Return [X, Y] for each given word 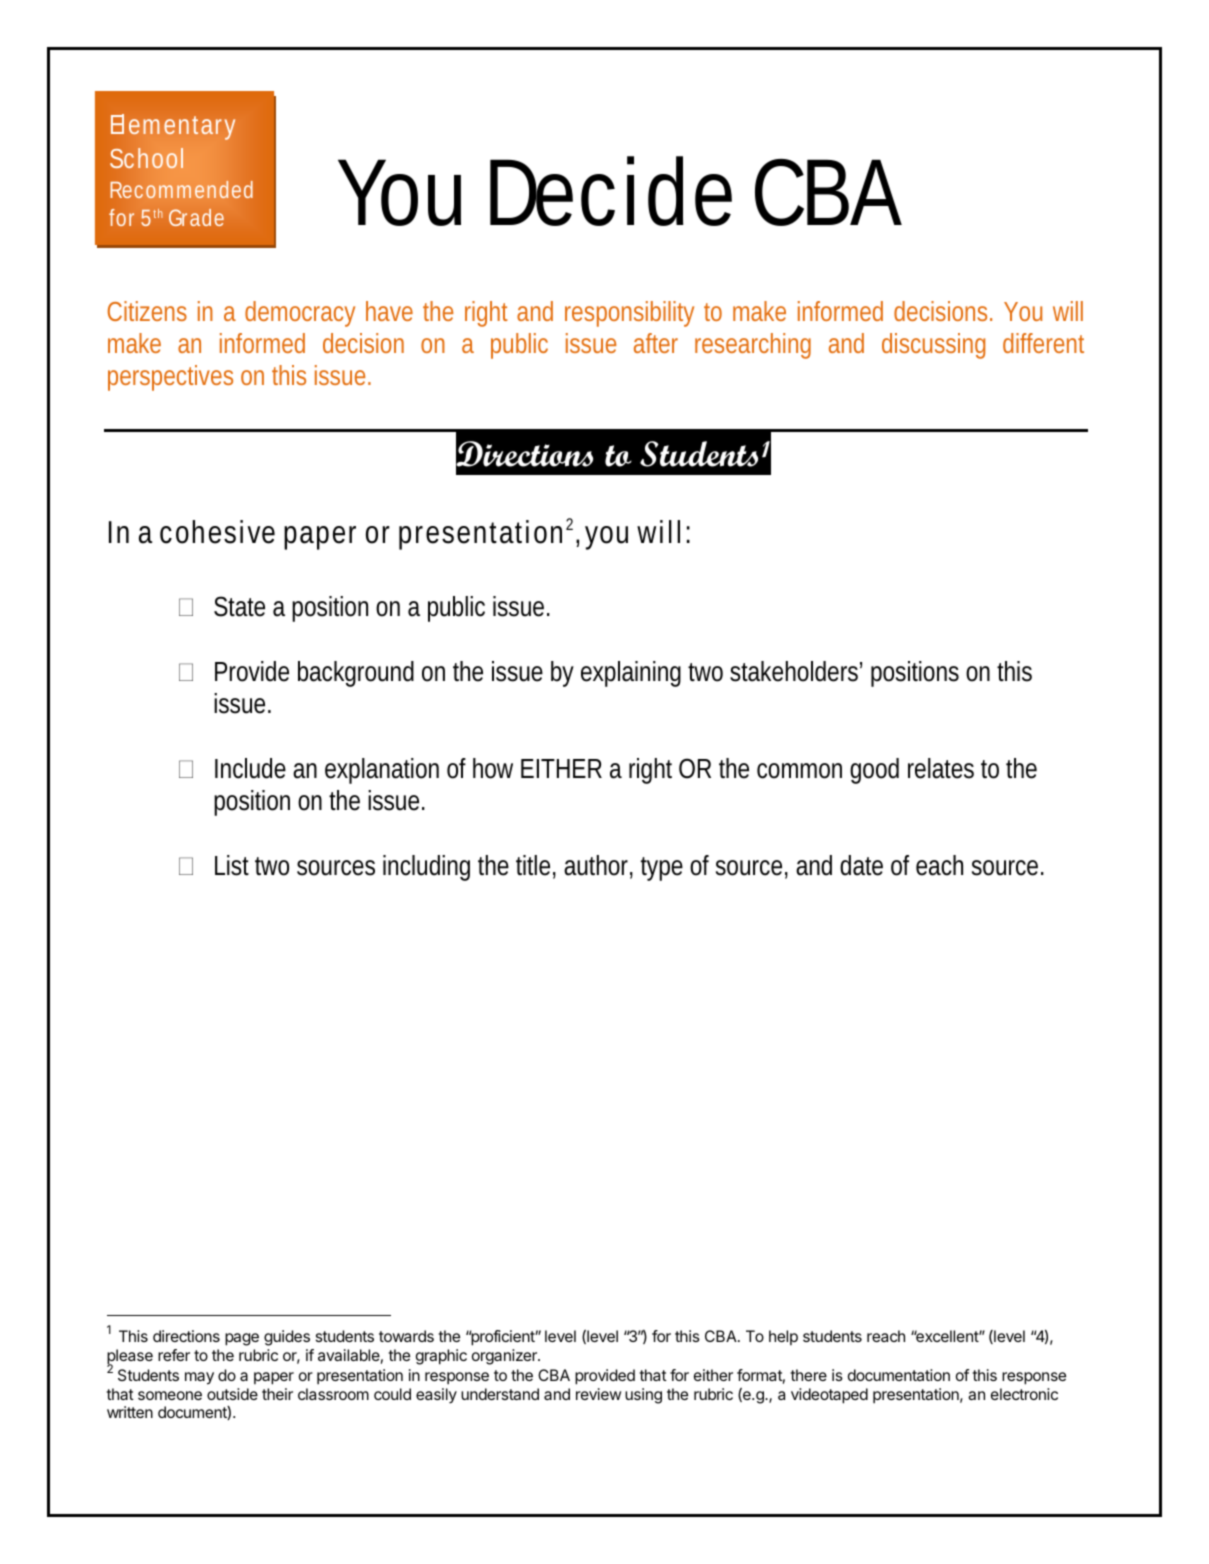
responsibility [629, 314]
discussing [933, 346]
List [232, 865]
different [1043, 343]
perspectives [170, 378]
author [596, 865]
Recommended [182, 189]
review [598, 1394]
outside [232, 1394]
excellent [947, 1336]
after [656, 343]
